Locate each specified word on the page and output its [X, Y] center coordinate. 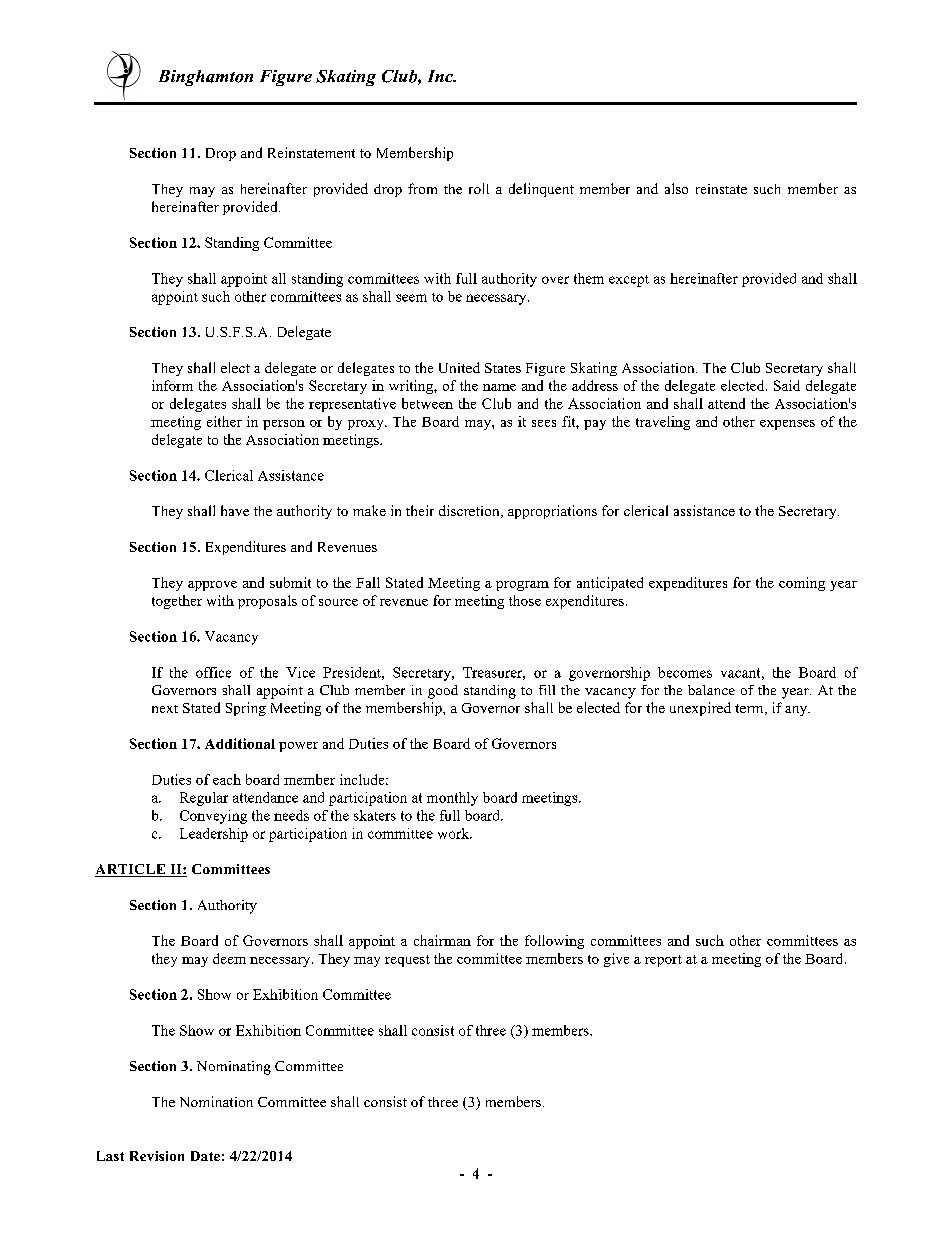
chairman [442, 940]
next [165, 709]
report [663, 961]
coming [802, 584]
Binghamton [206, 78]
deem [229, 958]
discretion [470, 511]
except [629, 281]
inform [172, 385]
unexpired [700, 709]
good [443, 692]
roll [479, 188]
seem [411, 298]
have [235, 510]
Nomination [216, 1101]
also [676, 188]
